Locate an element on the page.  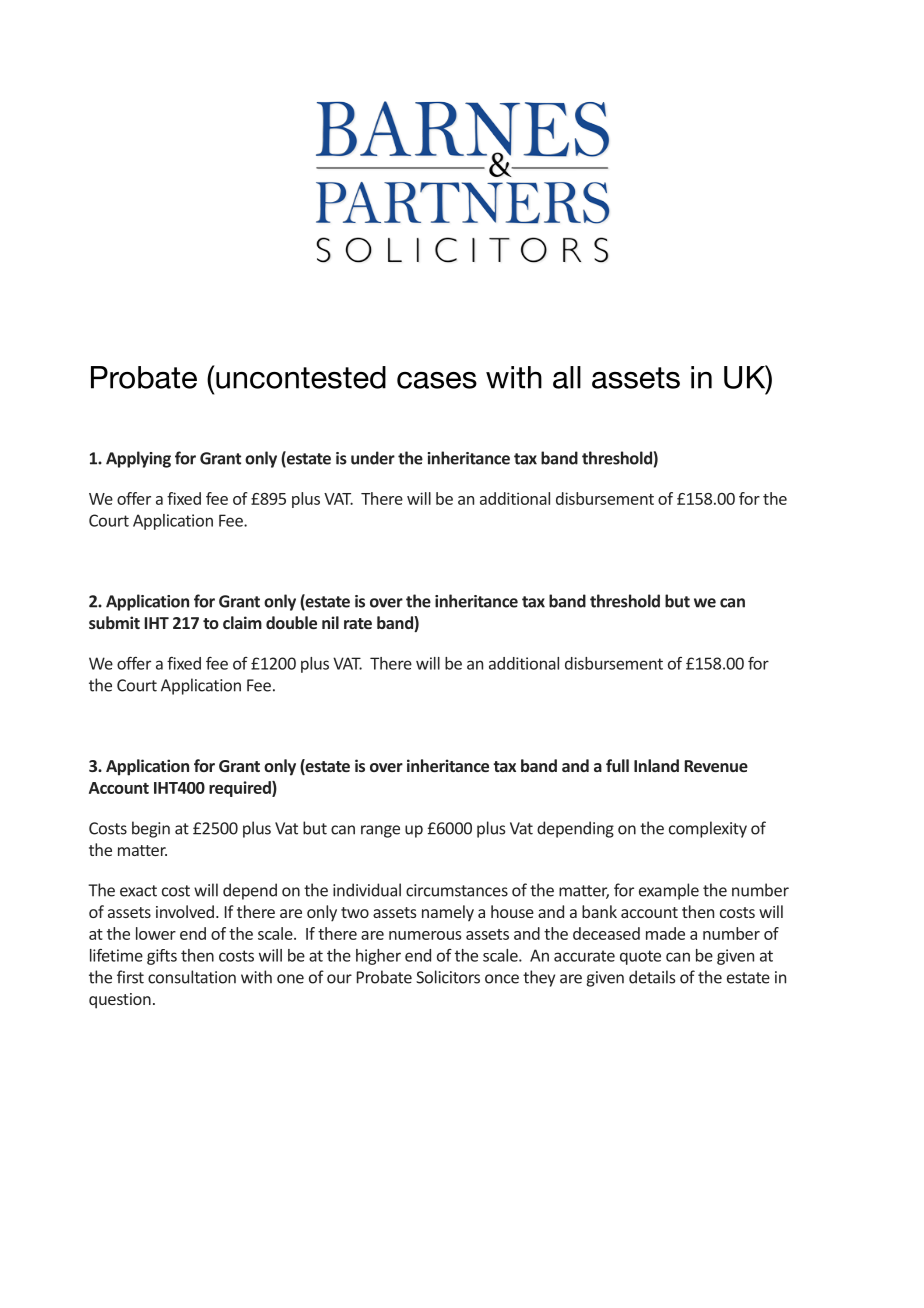
uncontested is located at coordinates (300, 377).
